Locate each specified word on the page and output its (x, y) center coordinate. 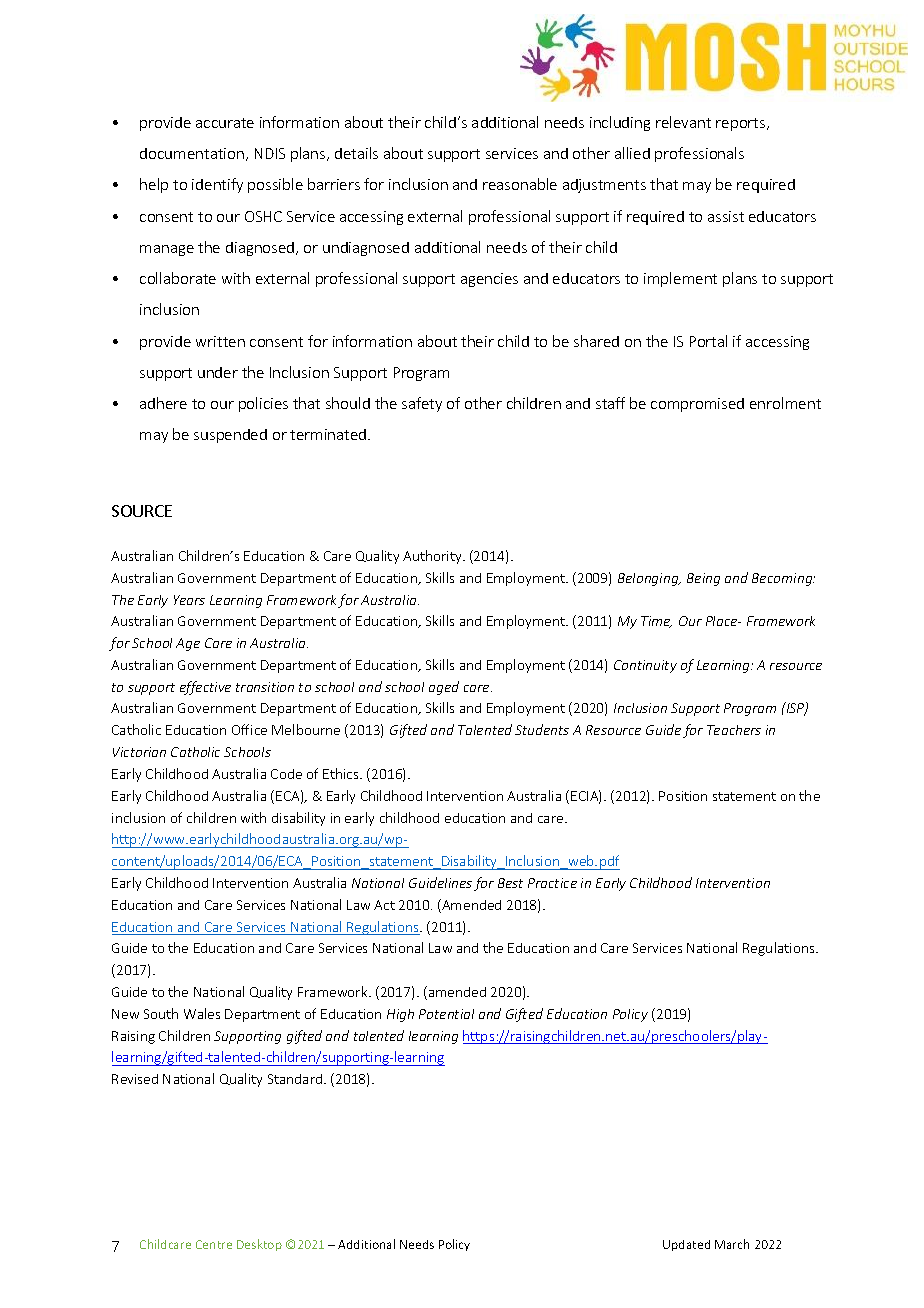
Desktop (259, 1245)
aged (444, 688)
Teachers (734, 730)
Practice (552, 883)
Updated (686, 1245)
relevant (683, 122)
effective (205, 688)
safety (422, 404)
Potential (446, 1014)
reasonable (520, 184)
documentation (192, 153)
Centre (214, 1244)
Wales (202, 1013)
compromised (697, 405)
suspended (230, 436)
